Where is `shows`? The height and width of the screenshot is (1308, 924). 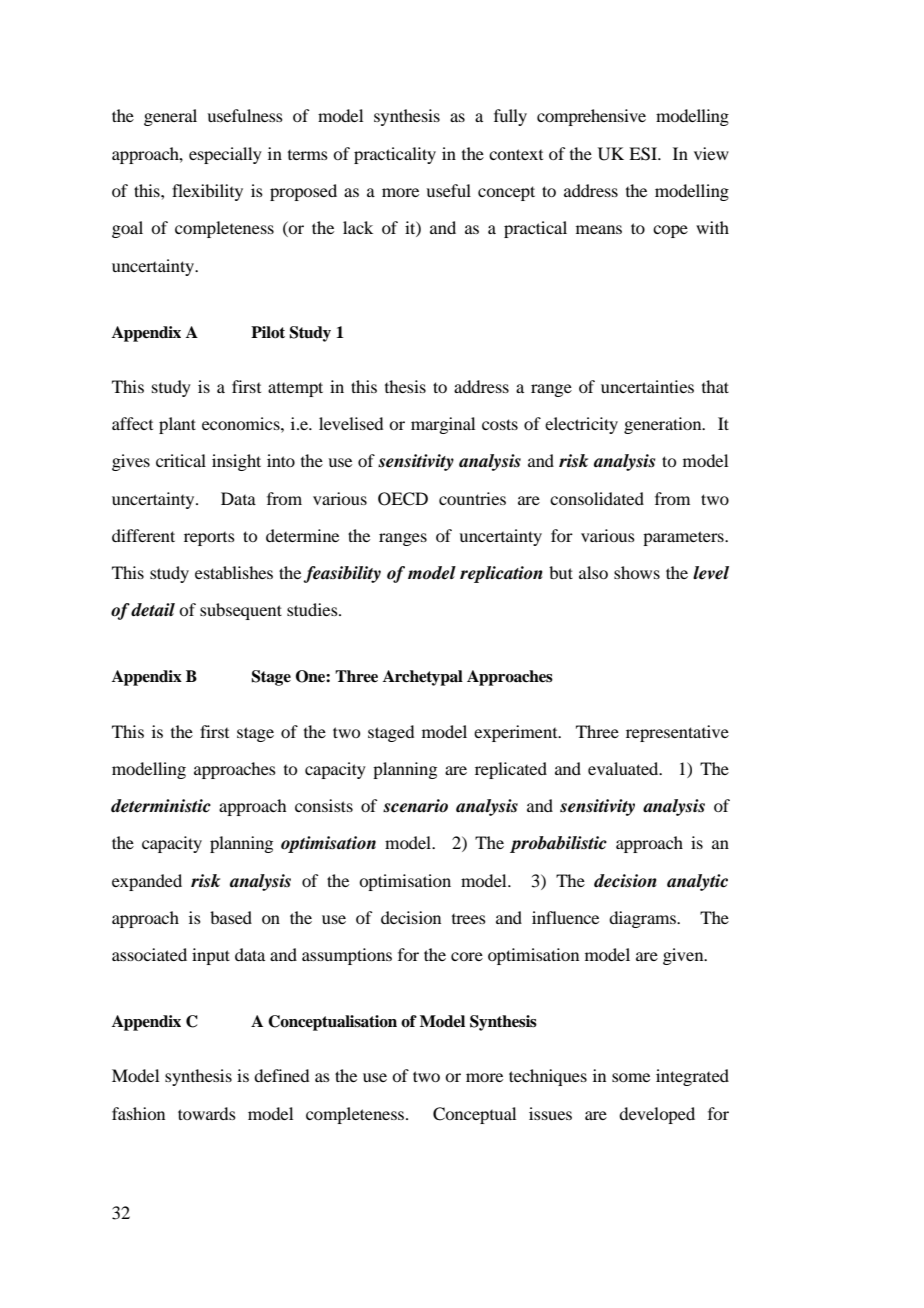
shows is located at coordinates (637, 572).
